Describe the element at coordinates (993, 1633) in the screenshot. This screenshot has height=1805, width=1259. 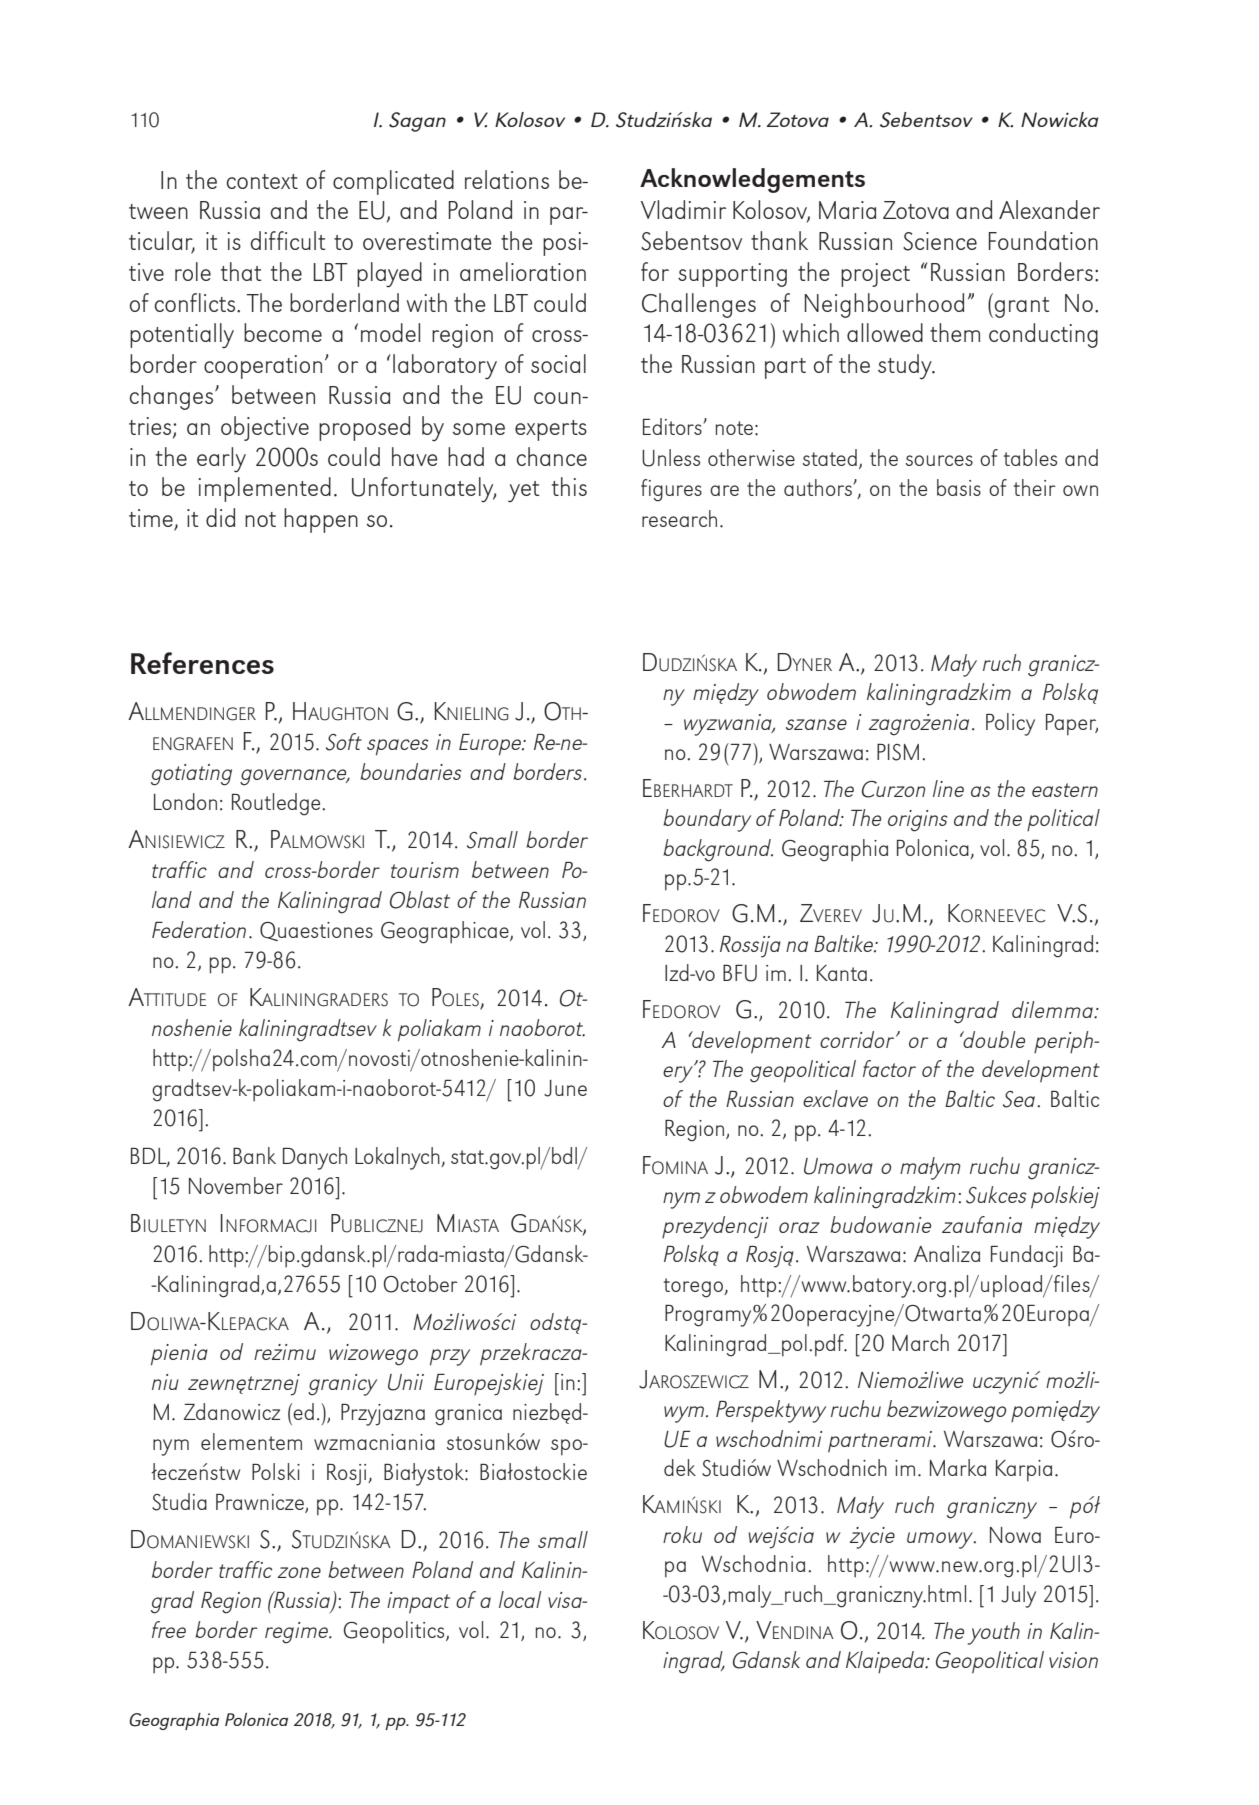
I see `youth` at that location.
